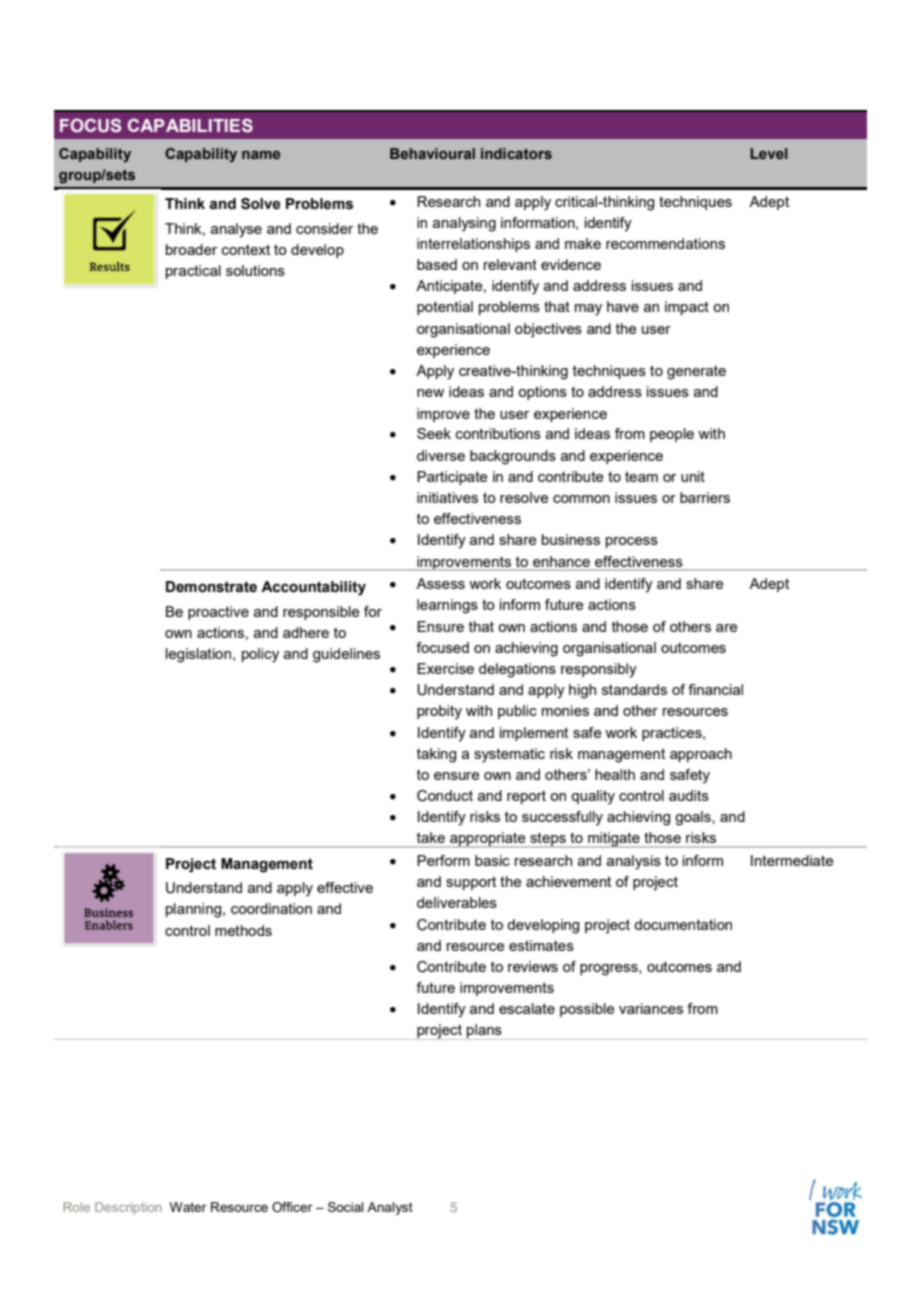  What do you see at coordinates (445, 668) in the page?
I see `Exercise` at bounding box center [445, 668].
